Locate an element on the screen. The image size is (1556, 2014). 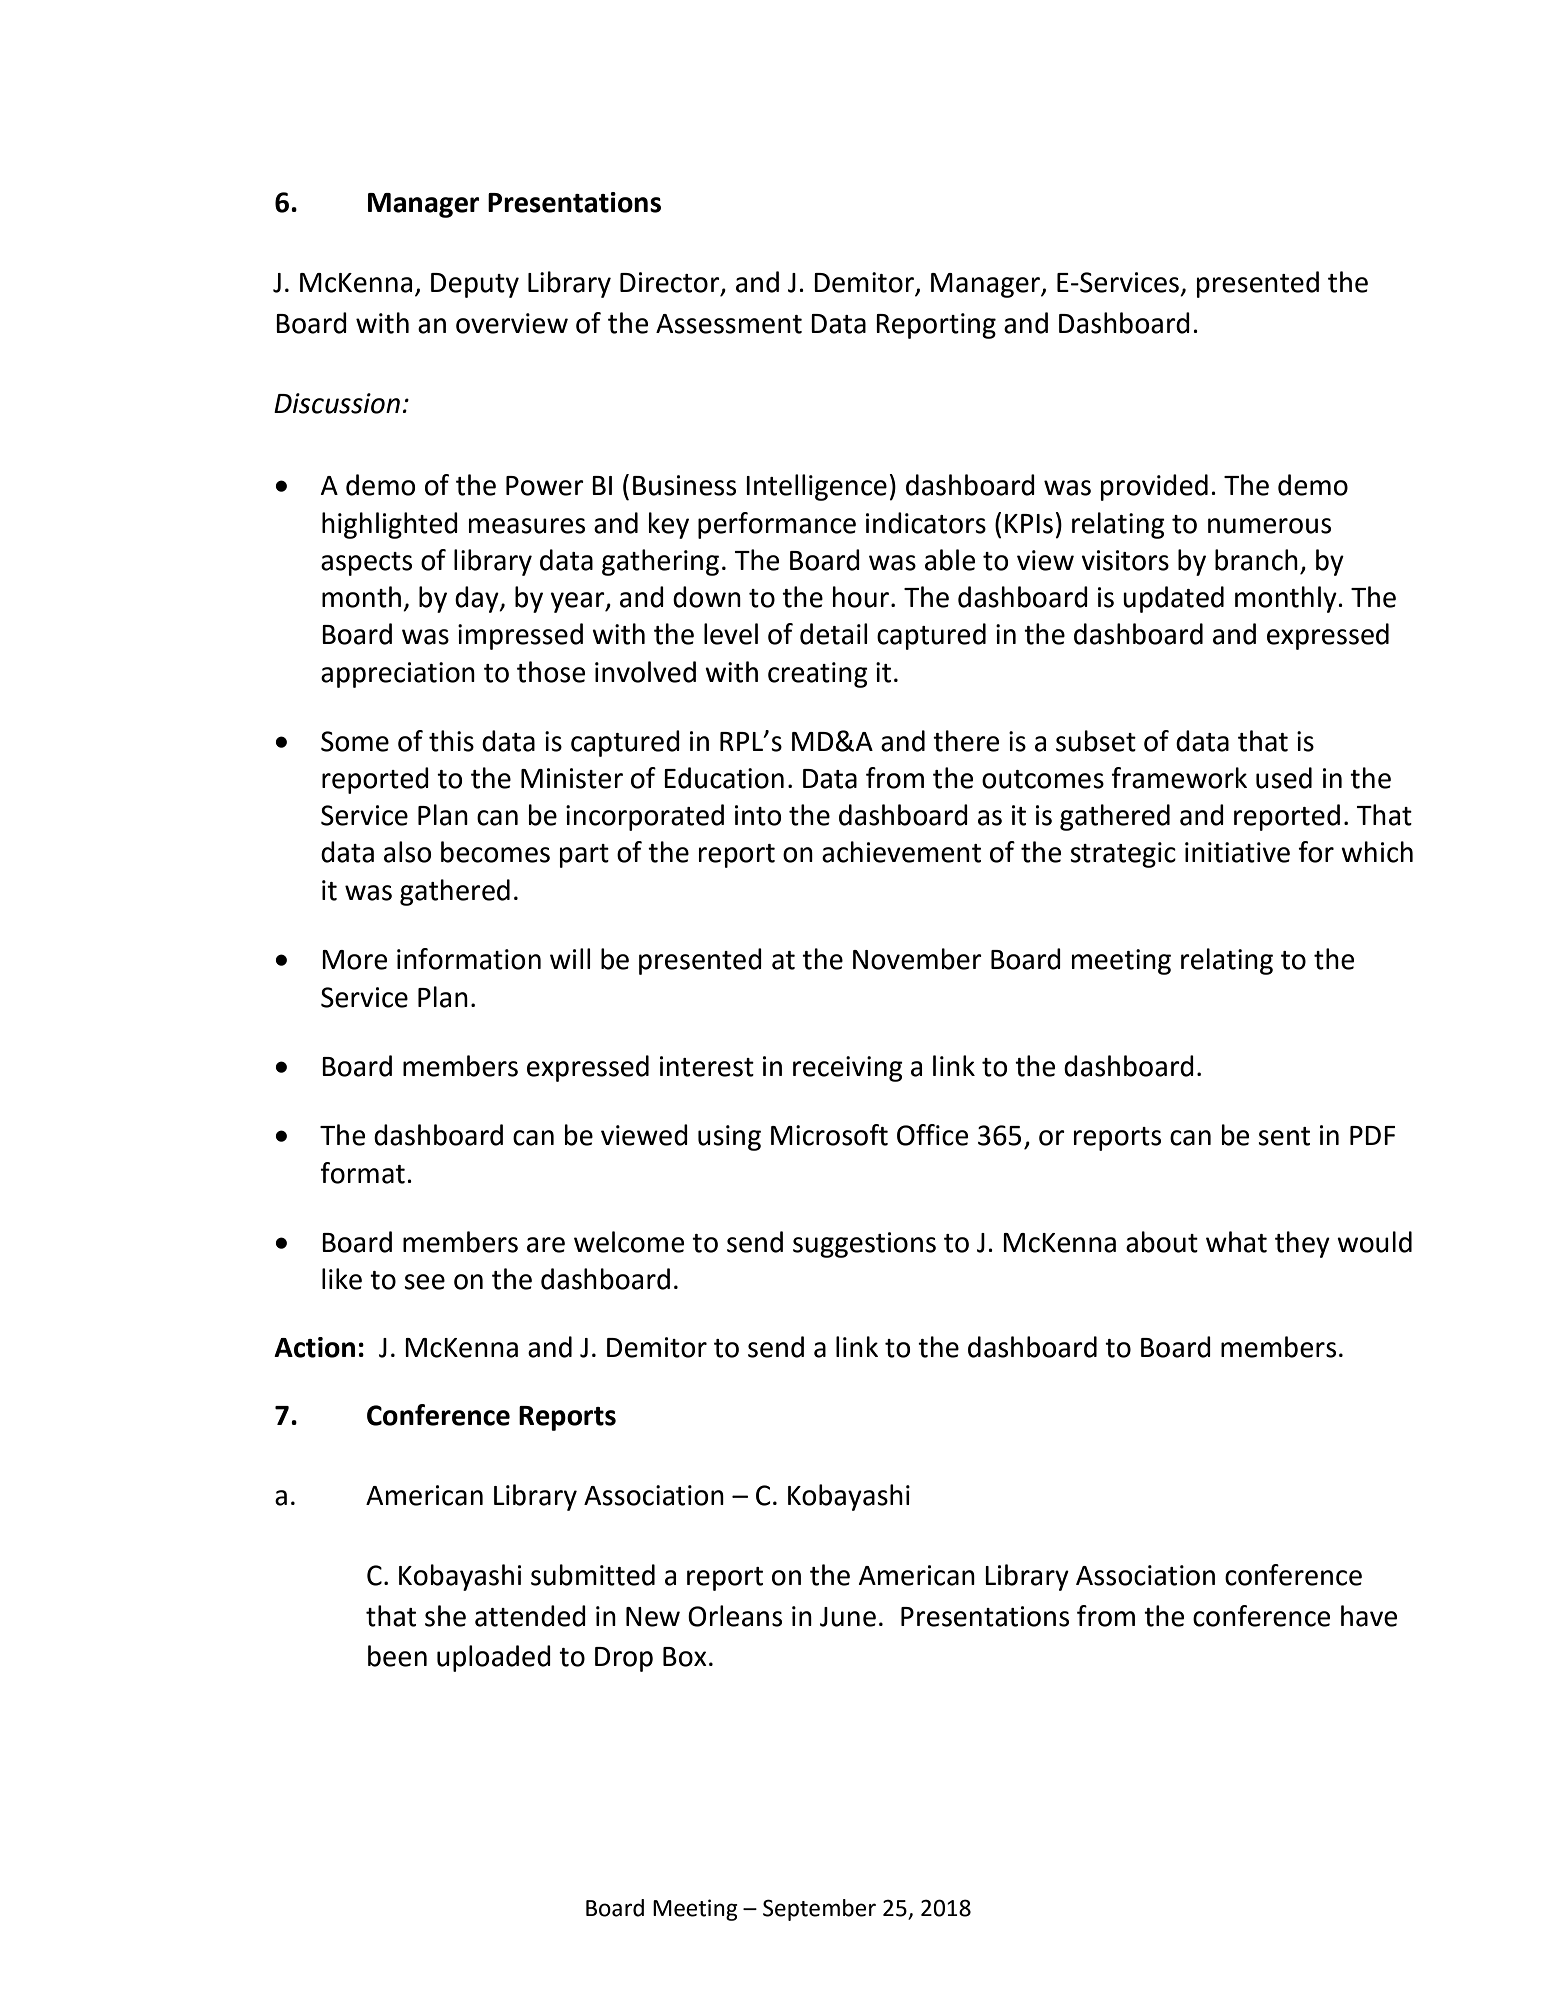
provided is located at coordinates (1154, 487).
